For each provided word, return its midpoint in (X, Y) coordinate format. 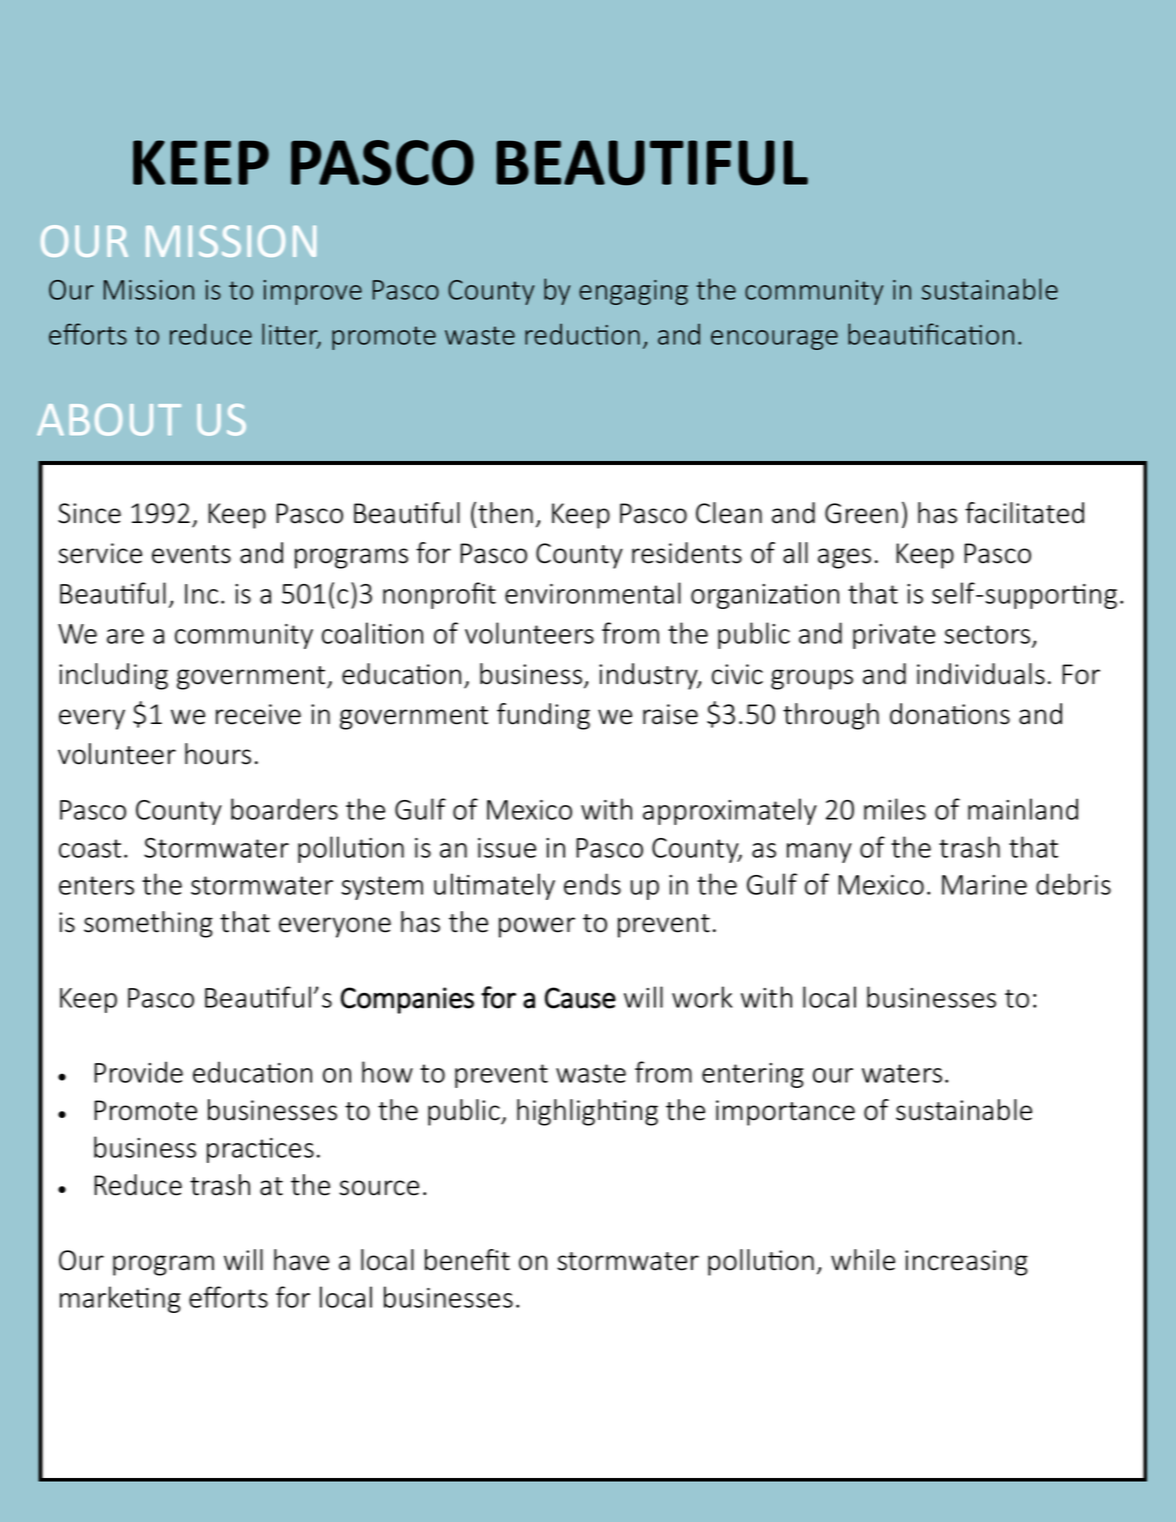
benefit (467, 1260)
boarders (284, 809)
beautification (931, 334)
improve (313, 292)
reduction (582, 334)
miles (895, 809)
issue (507, 848)
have (301, 1260)
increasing (966, 1263)
